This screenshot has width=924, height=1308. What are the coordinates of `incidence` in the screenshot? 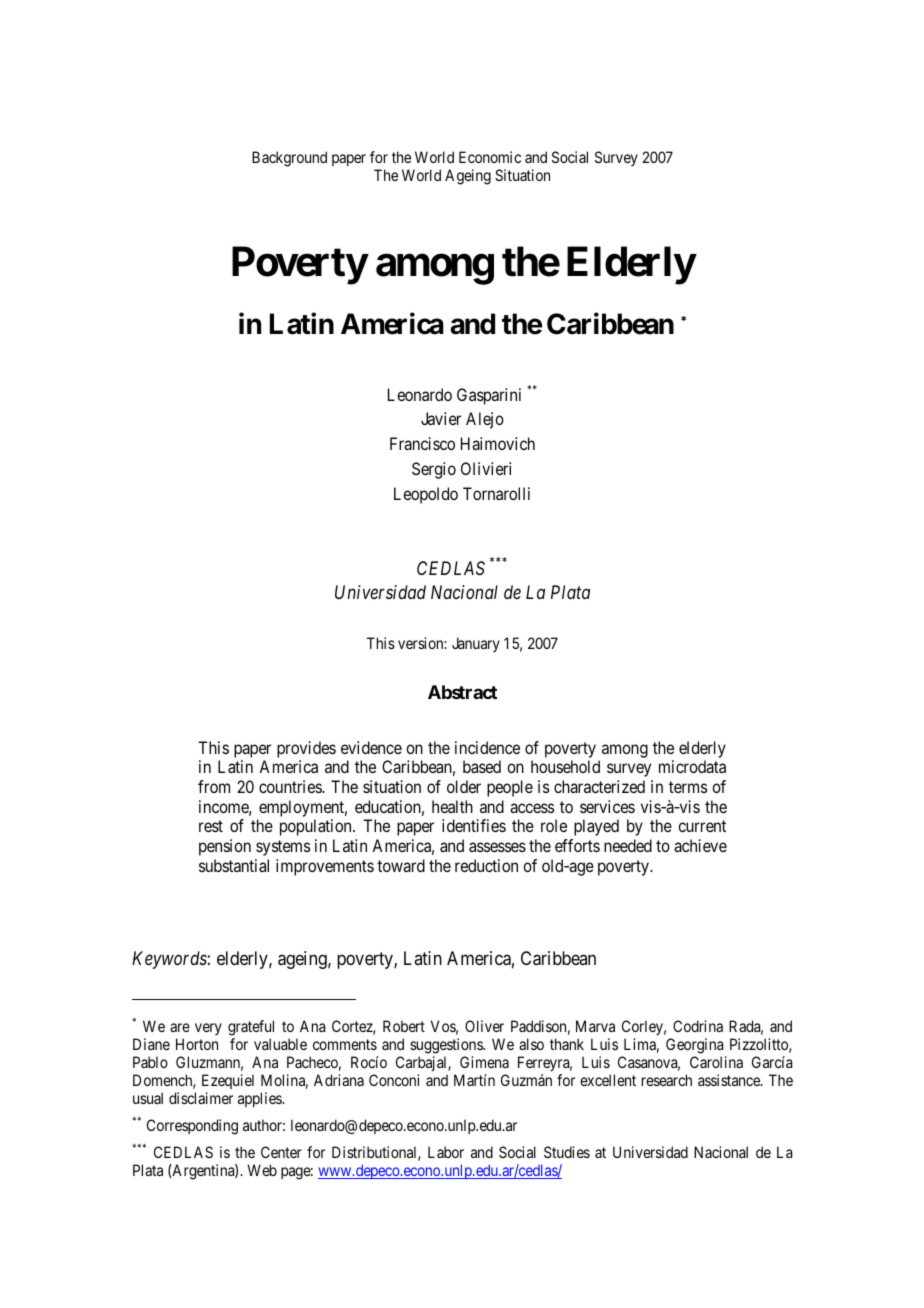 It's located at (487, 747).
